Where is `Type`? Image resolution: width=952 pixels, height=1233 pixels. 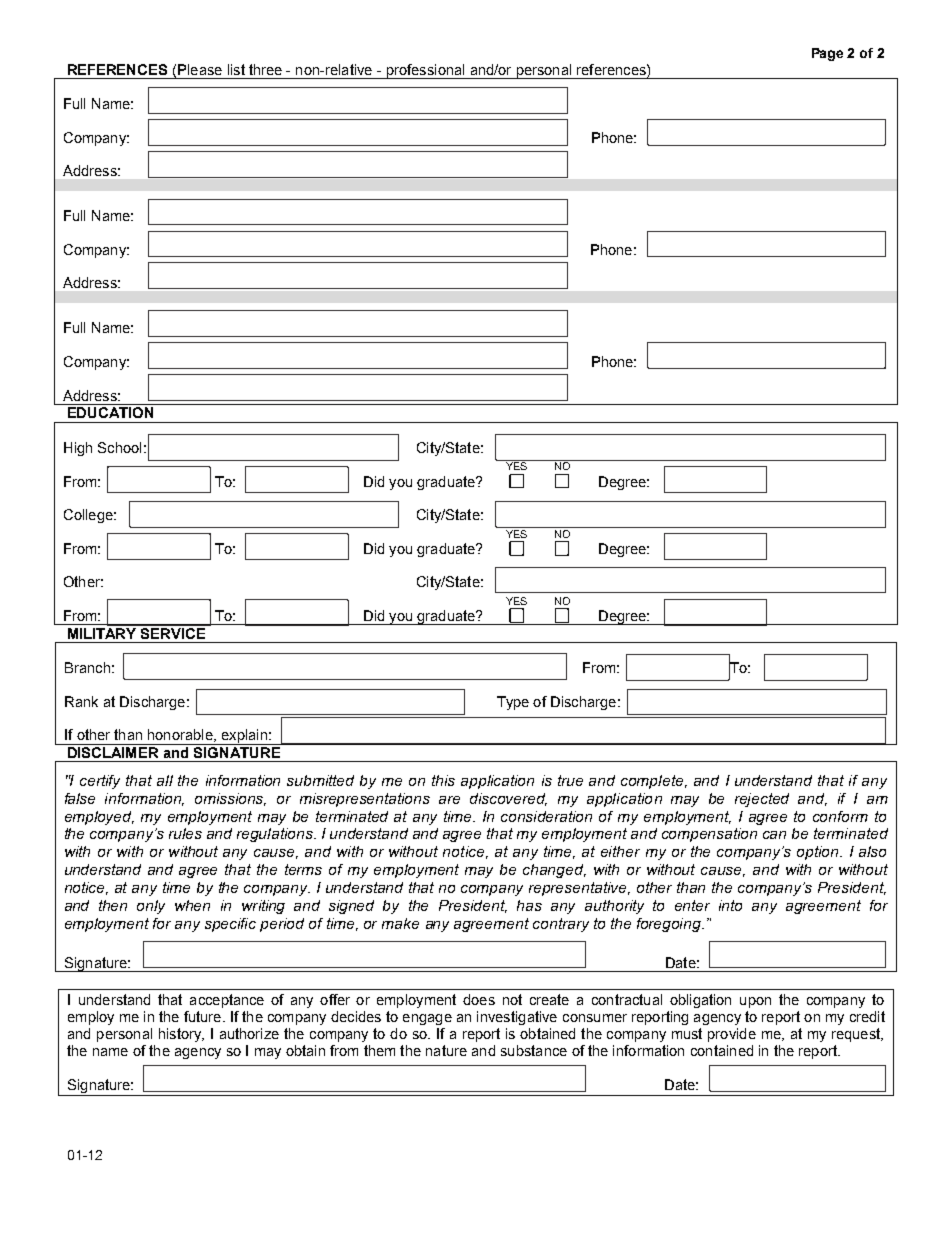 Type is located at coordinates (513, 703).
